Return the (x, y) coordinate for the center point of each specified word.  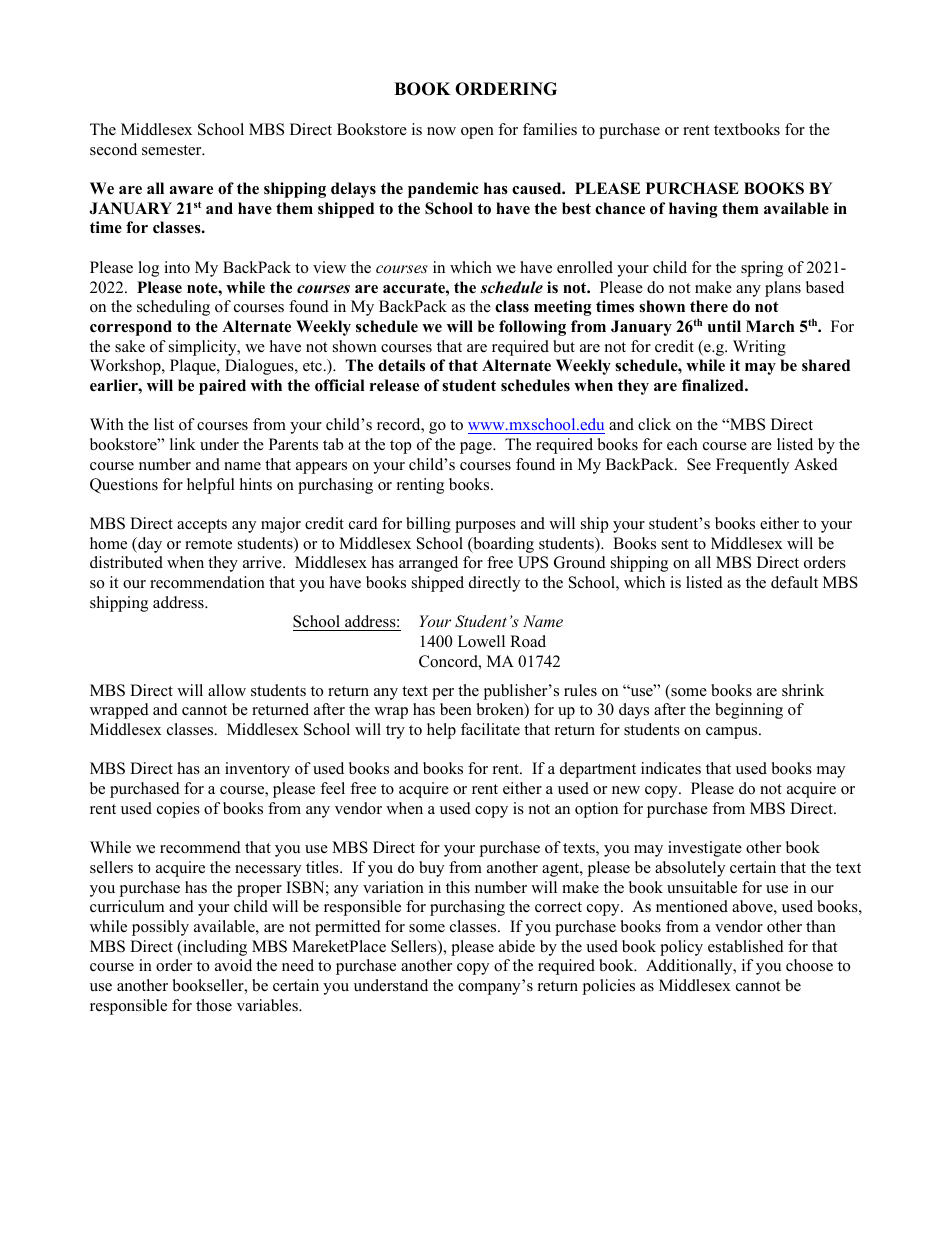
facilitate (490, 729)
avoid (233, 965)
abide (517, 946)
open (477, 133)
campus (733, 733)
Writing (759, 348)
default (794, 582)
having (693, 210)
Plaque (194, 367)
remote (208, 544)
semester (173, 150)
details (401, 365)
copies (178, 810)
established (746, 946)
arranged (428, 564)
